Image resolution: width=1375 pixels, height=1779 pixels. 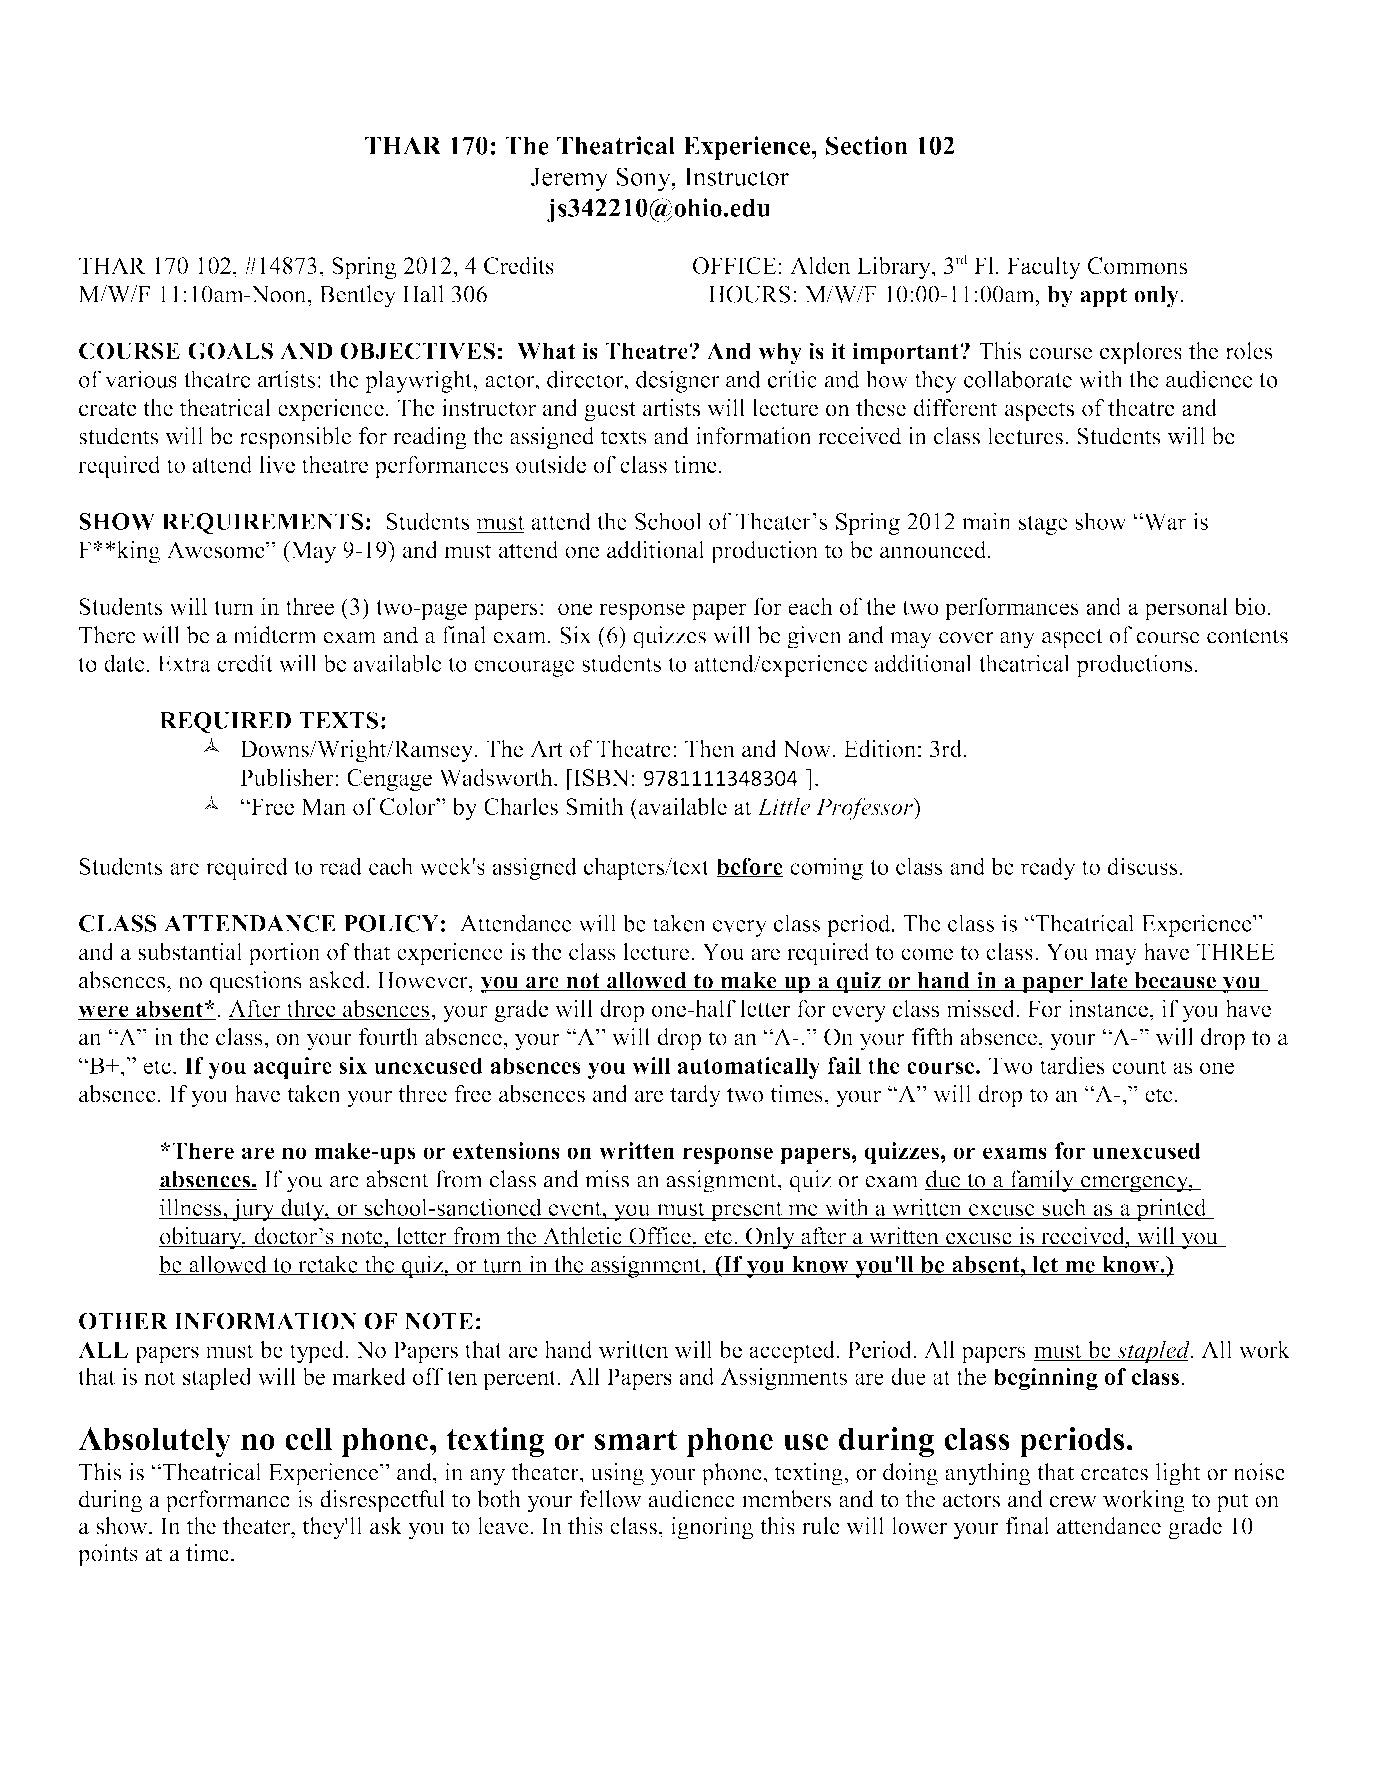 What do you see at coordinates (645, 179) in the page?
I see `Sony` at bounding box center [645, 179].
